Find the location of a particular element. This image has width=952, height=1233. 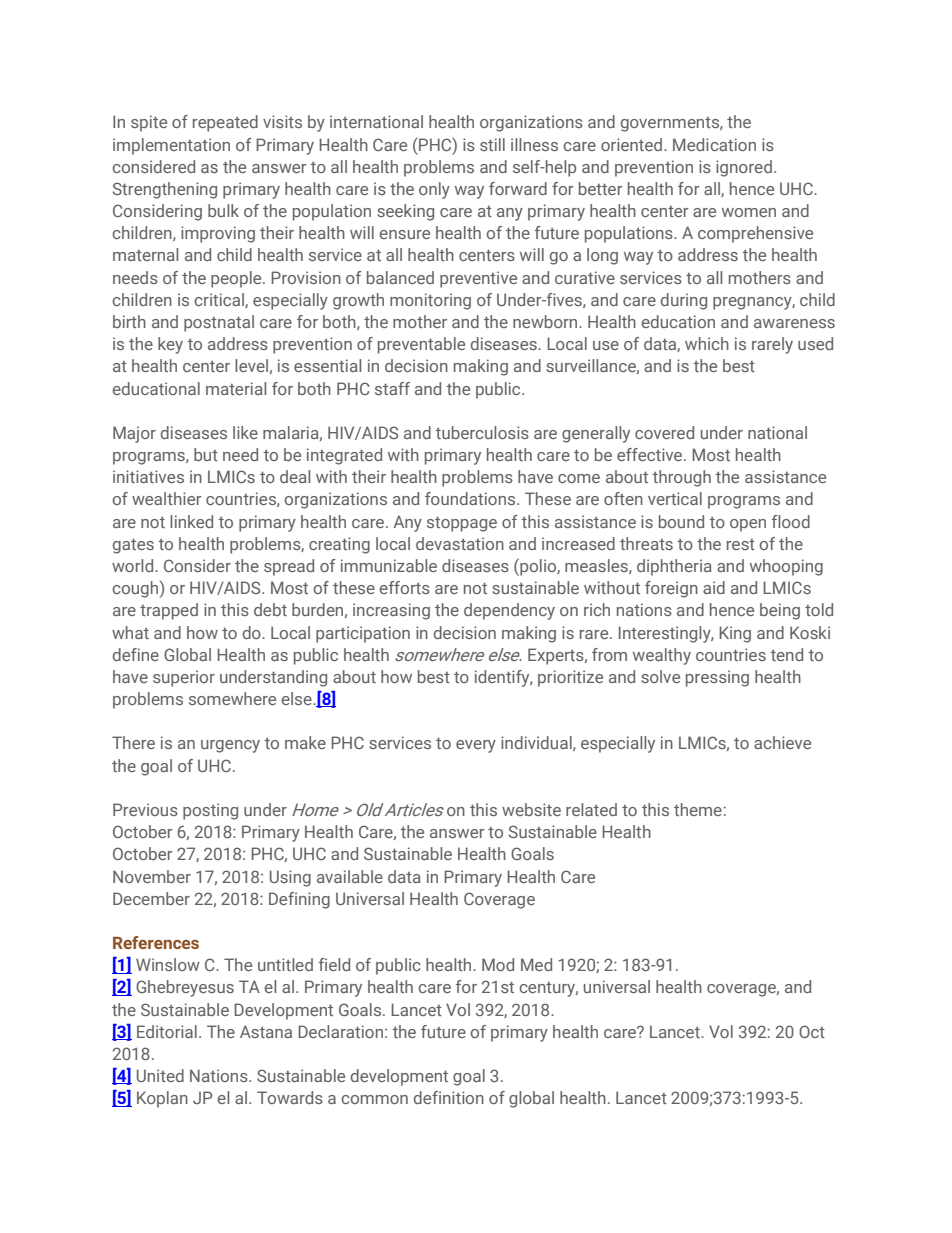

repeated is located at coordinates (225, 123).
